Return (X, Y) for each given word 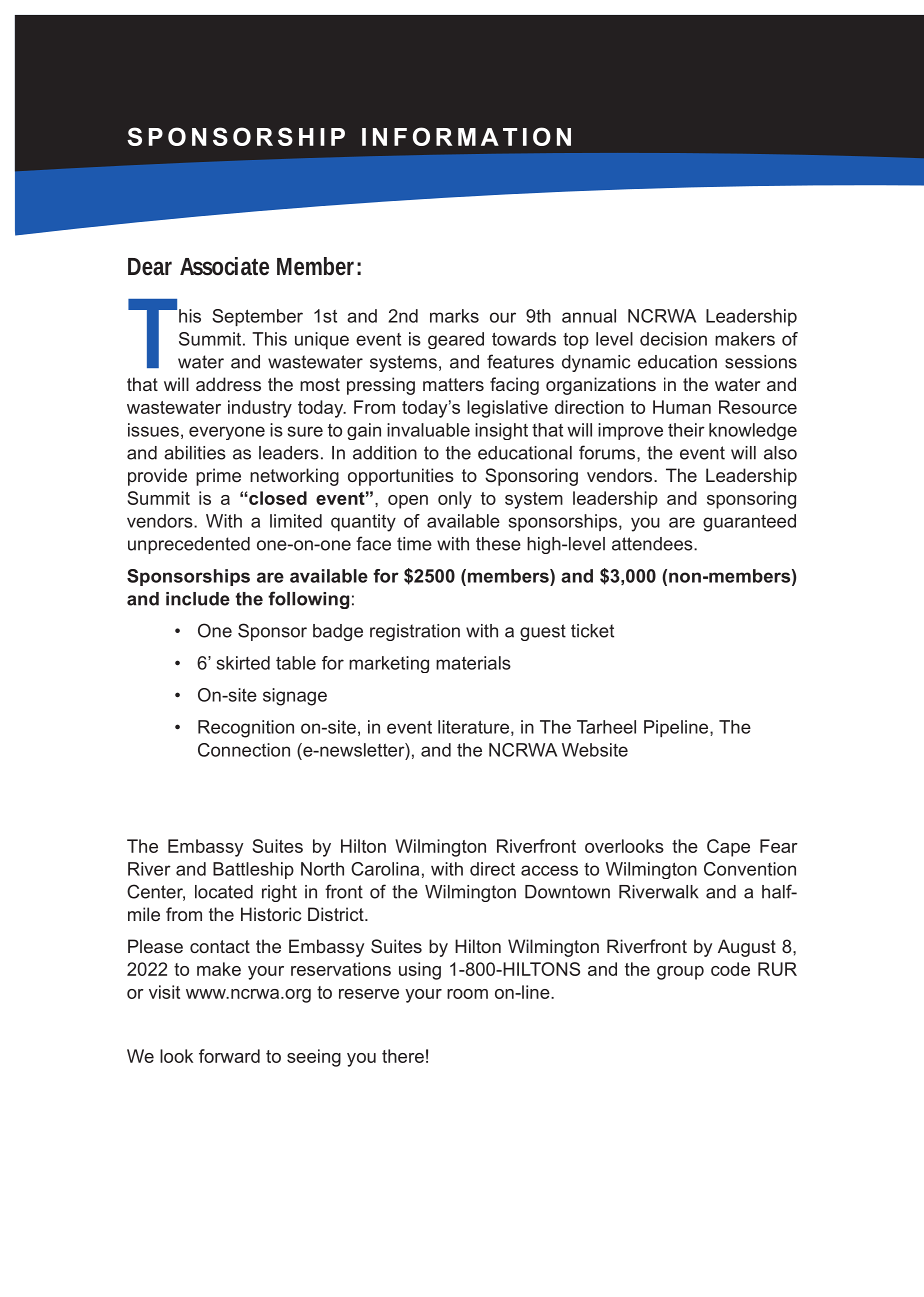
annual (589, 316)
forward (229, 1056)
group (680, 973)
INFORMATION (466, 136)
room (467, 994)
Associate (224, 266)
